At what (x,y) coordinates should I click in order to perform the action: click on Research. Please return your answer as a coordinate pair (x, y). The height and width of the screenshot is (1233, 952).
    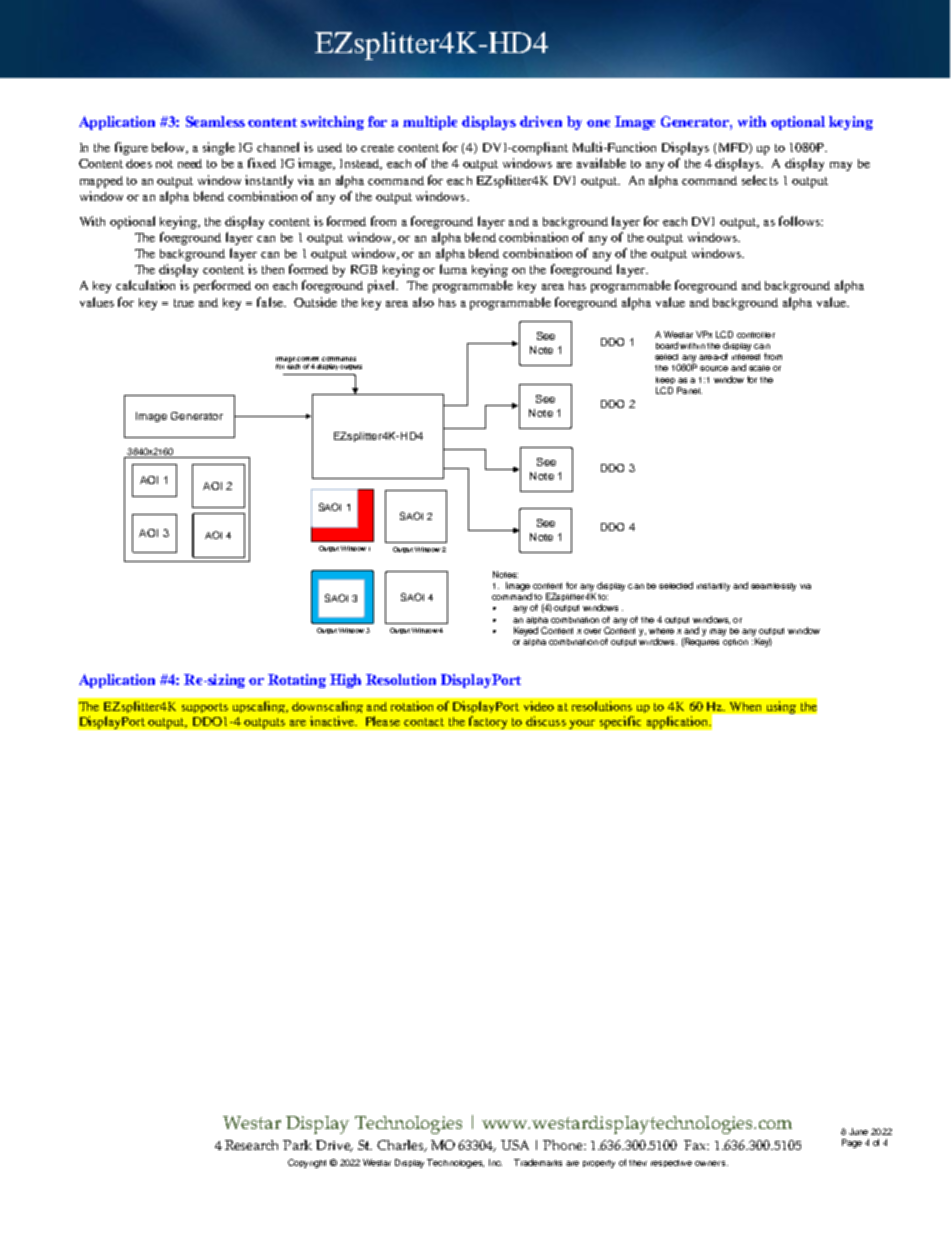
    Looking at the image, I should click on (251, 1145).
